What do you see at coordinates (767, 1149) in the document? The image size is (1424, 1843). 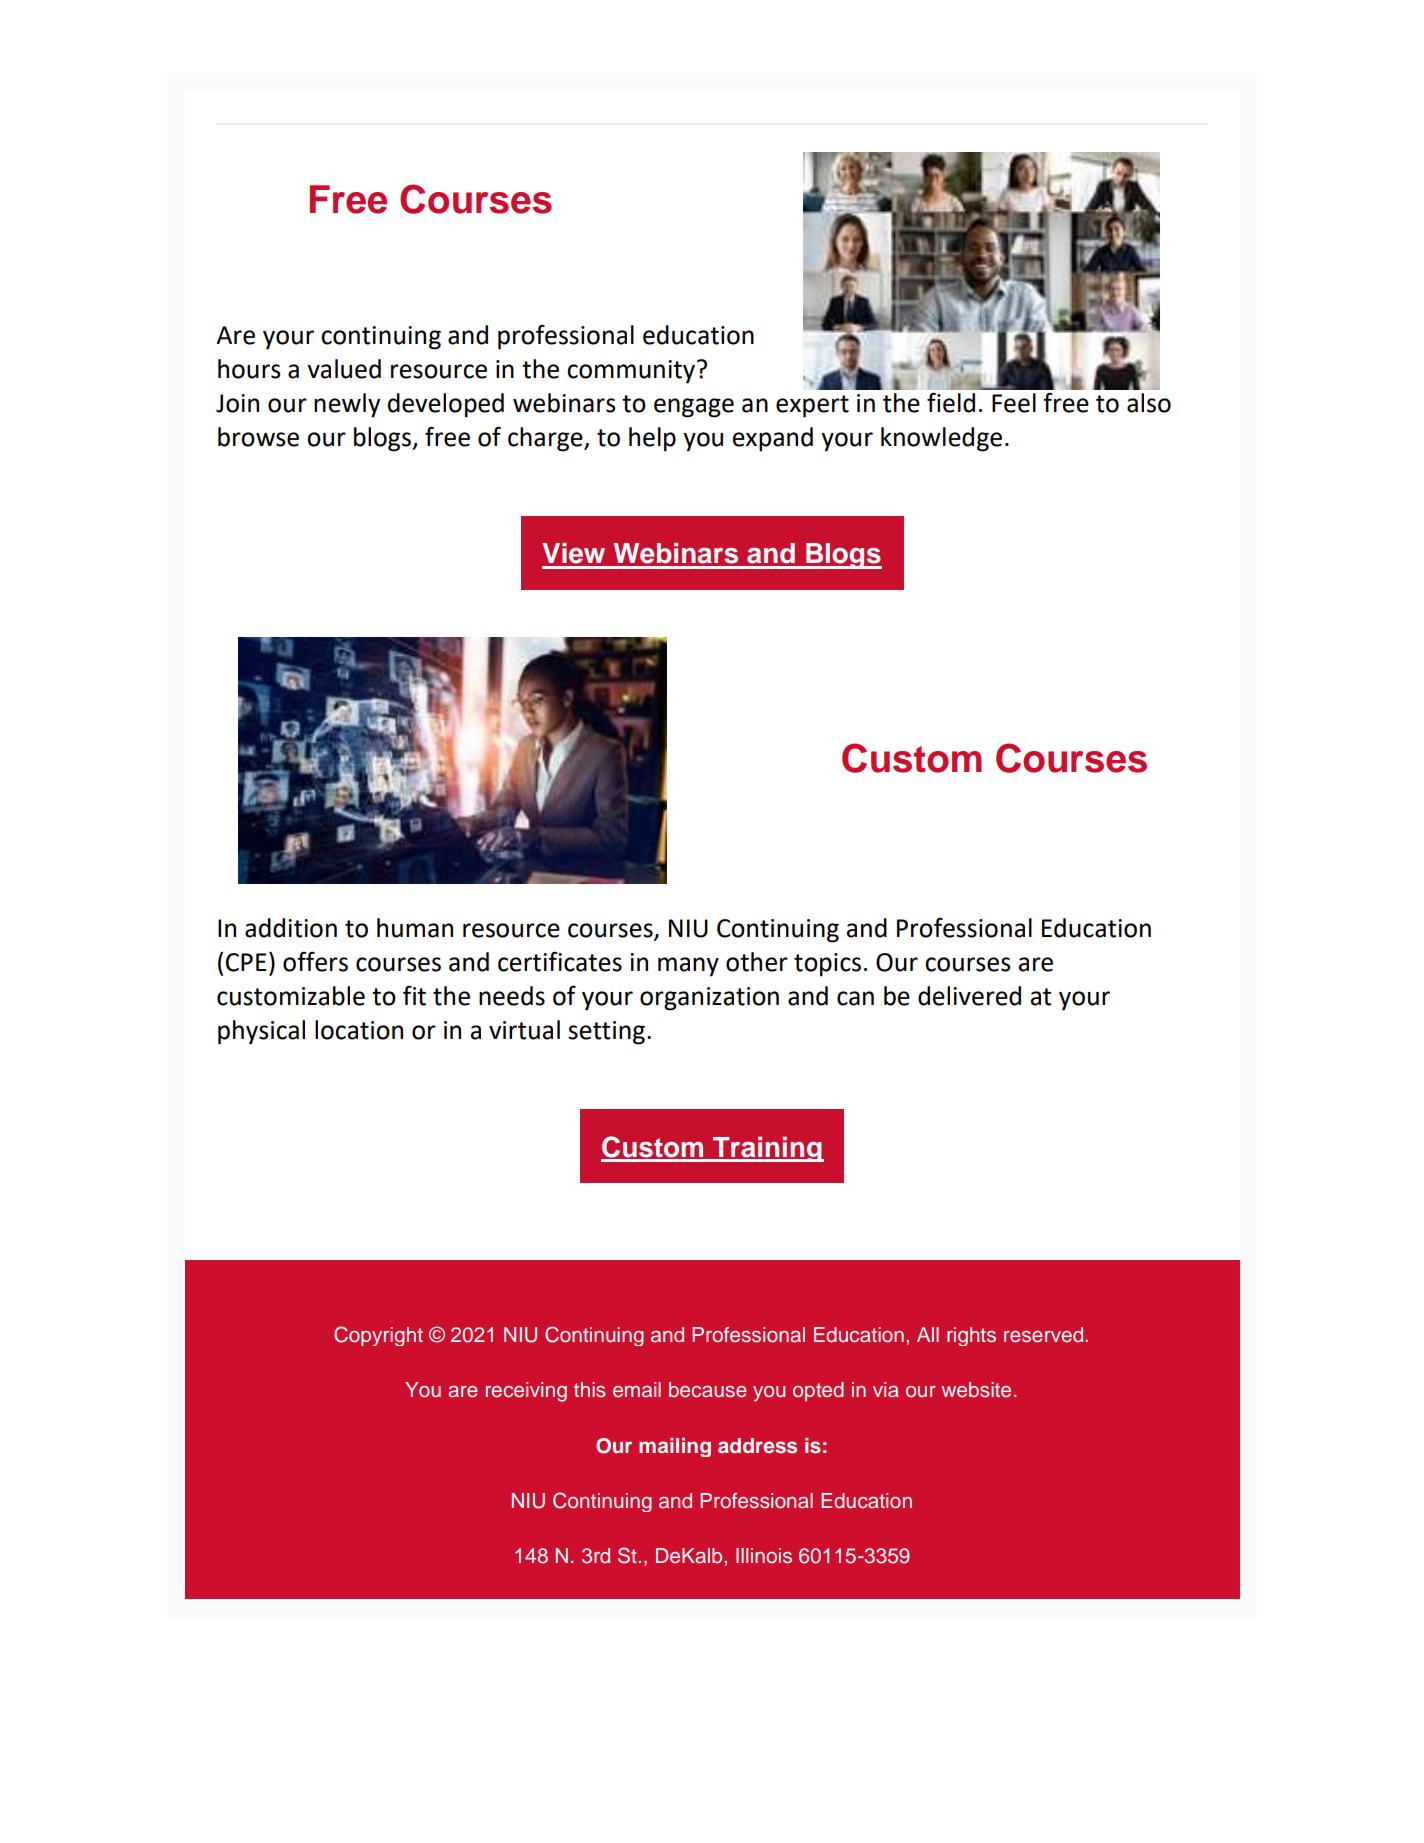 I see `Training` at bounding box center [767, 1149].
